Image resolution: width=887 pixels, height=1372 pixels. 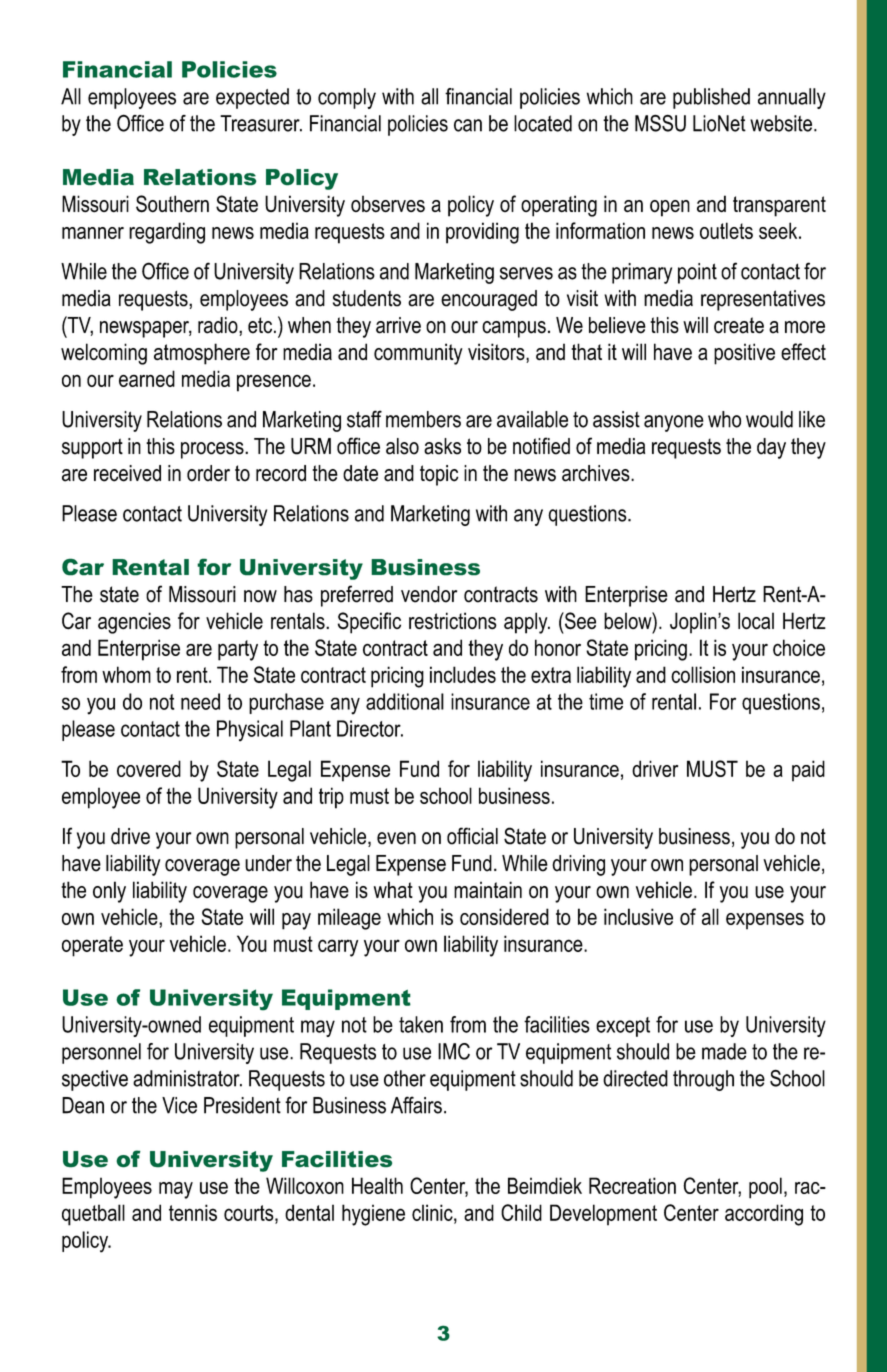 What do you see at coordinates (711, 98) in the screenshot?
I see `published` at bounding box center [711, 98].
